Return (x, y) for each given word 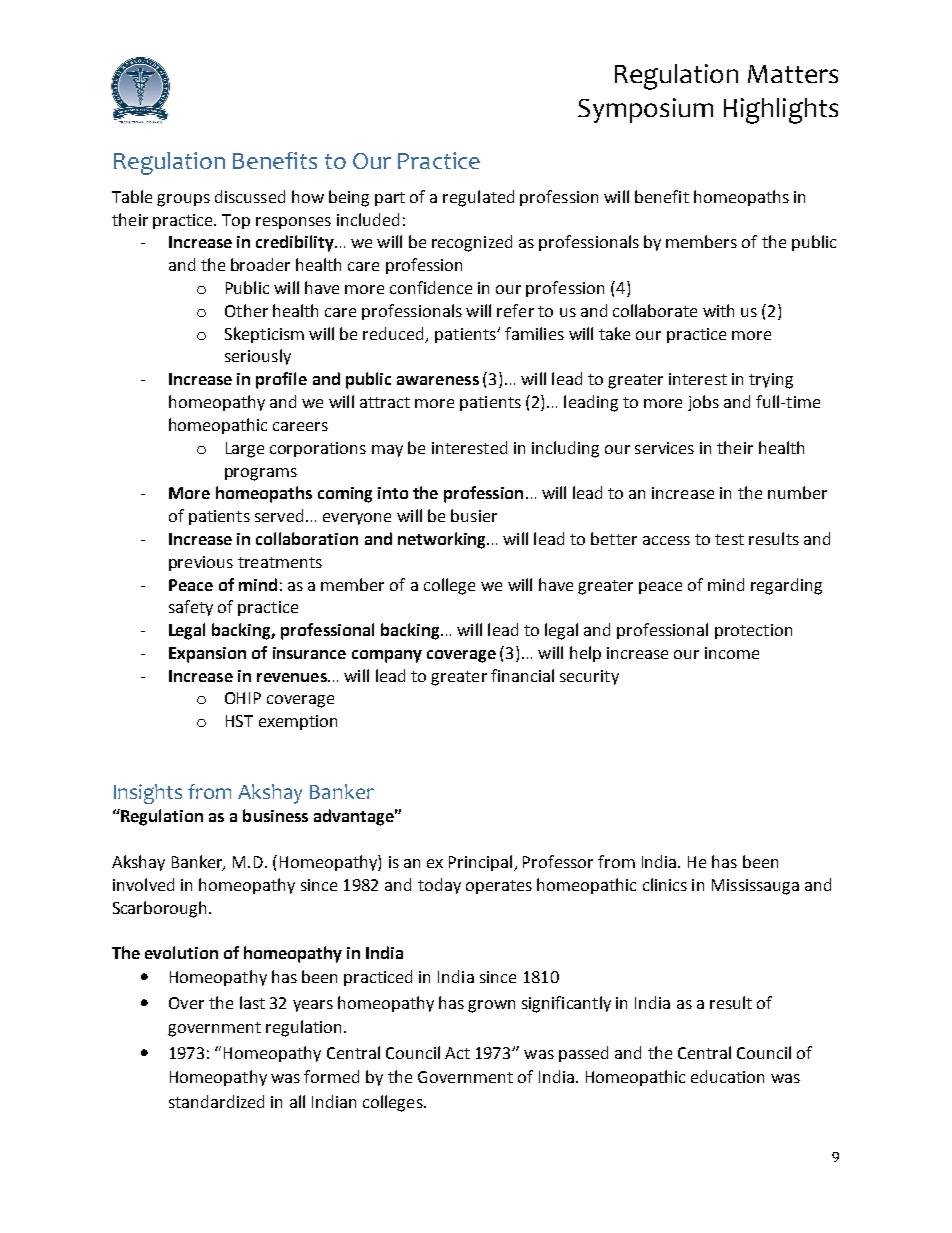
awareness (438, 380)
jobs (703, 403)
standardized (216, 1101)
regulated (478, 198)
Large (245, 450)
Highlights (781, 111)
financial (522, 675)
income (732, 653)
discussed (250, 196)
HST (239, 721)
